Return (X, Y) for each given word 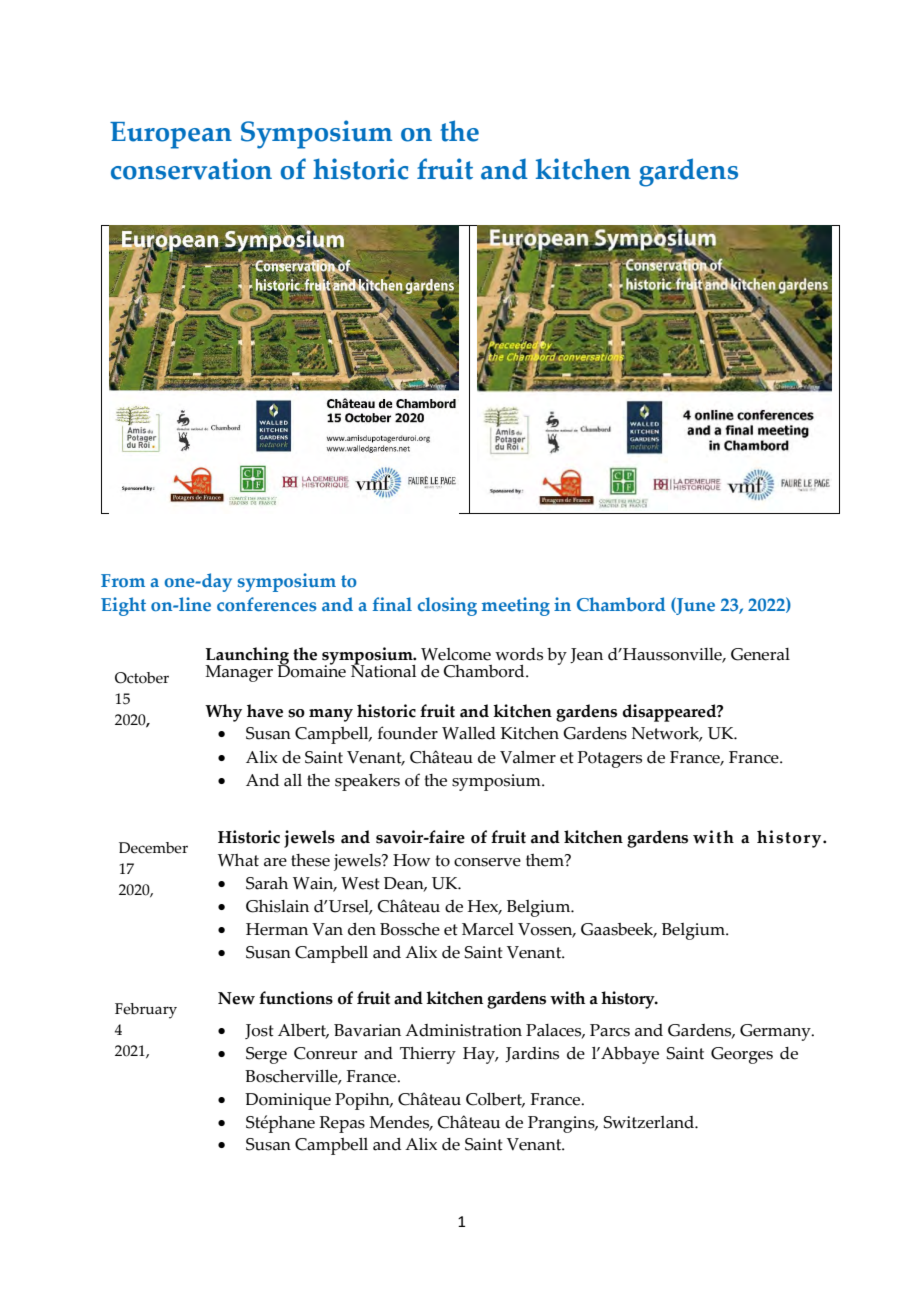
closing (447, 606)
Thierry (428, 1055)
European (171, 135)
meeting (516, 606)
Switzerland (650, 1122)
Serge (266, 1055)
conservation (191, 169)
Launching (247, 657)
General (760, 654)
